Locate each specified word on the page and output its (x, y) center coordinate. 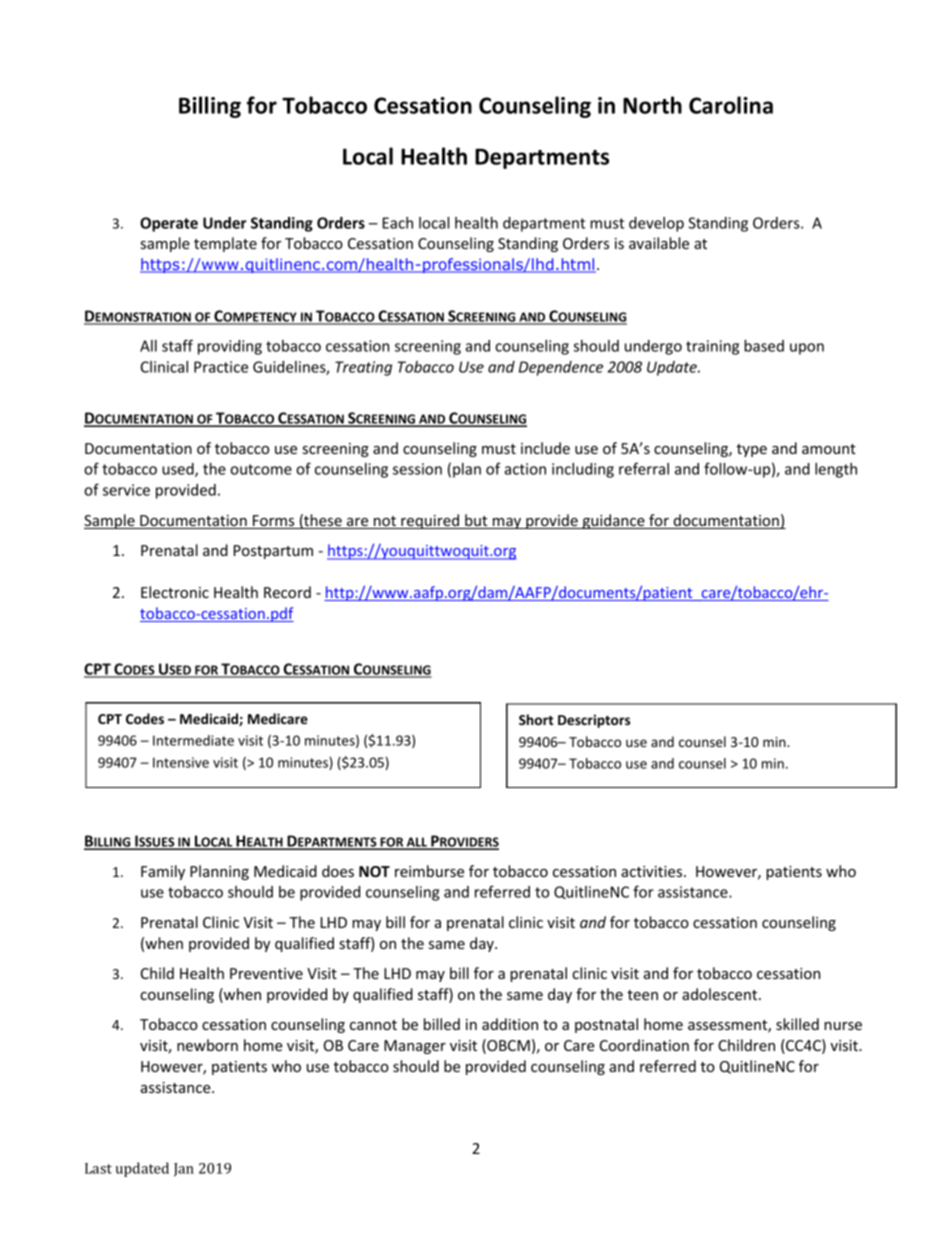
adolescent (721, 994)
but (476, 521)
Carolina (731, 105)
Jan (184, 1170)
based (764, 346)
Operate (169, 224)
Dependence (561, 368)
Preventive (266, 973)
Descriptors (594, 721)
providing (230, 347)
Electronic (175, 592)
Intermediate (193, 740)
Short (536, 719)
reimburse (429, 871)
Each (398, 223)
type (752, 450)
